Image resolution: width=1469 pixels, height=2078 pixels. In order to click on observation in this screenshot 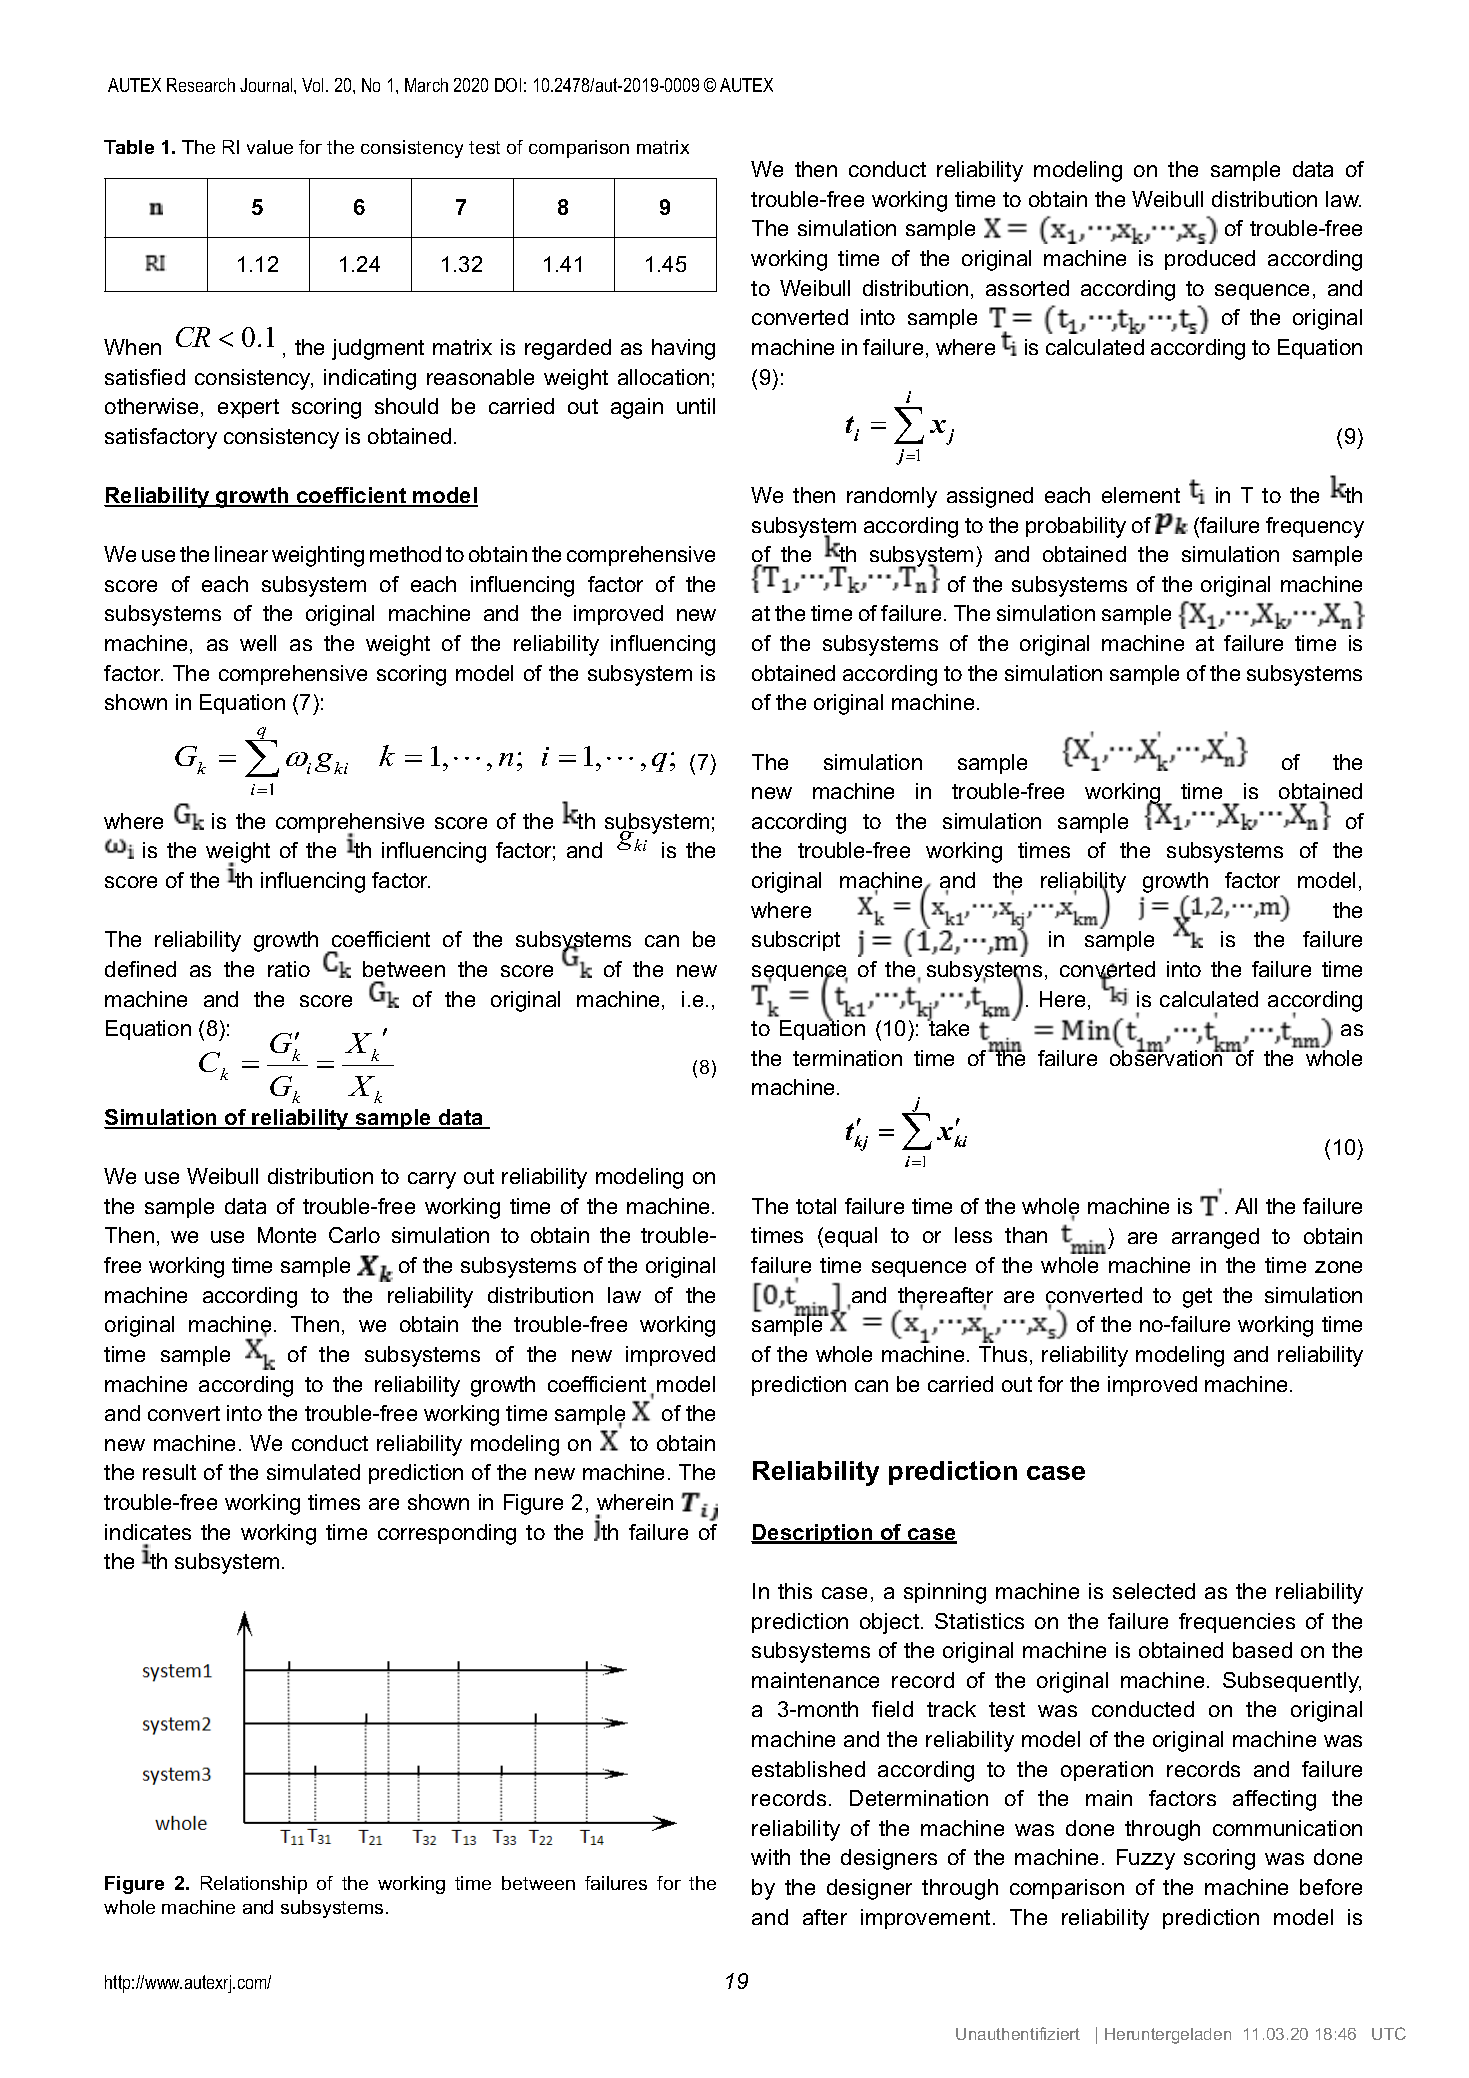, I will do `click(1167, 1057)`.
